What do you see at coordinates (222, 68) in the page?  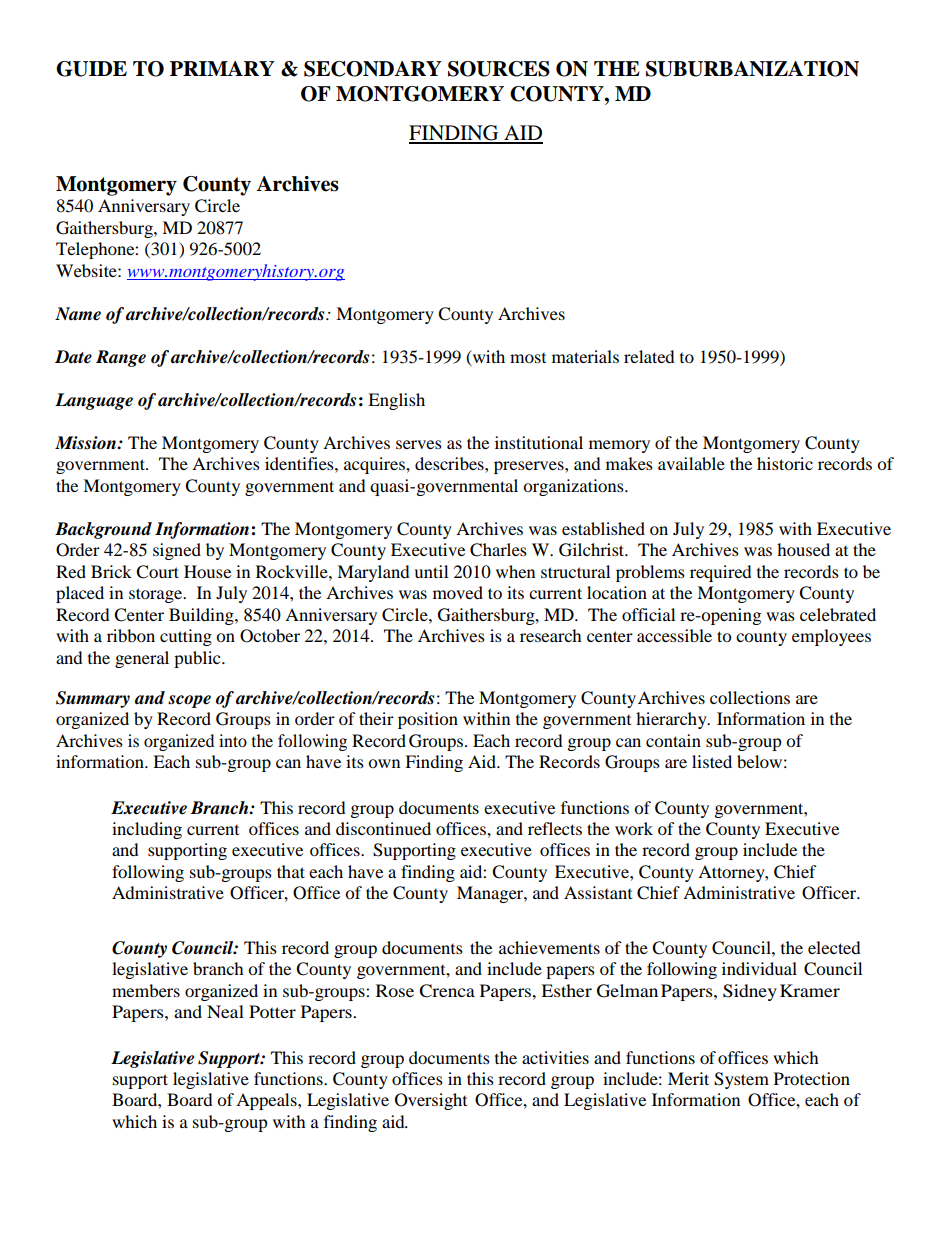 I see `PRIMARY` at bounding box center [222, 68].
